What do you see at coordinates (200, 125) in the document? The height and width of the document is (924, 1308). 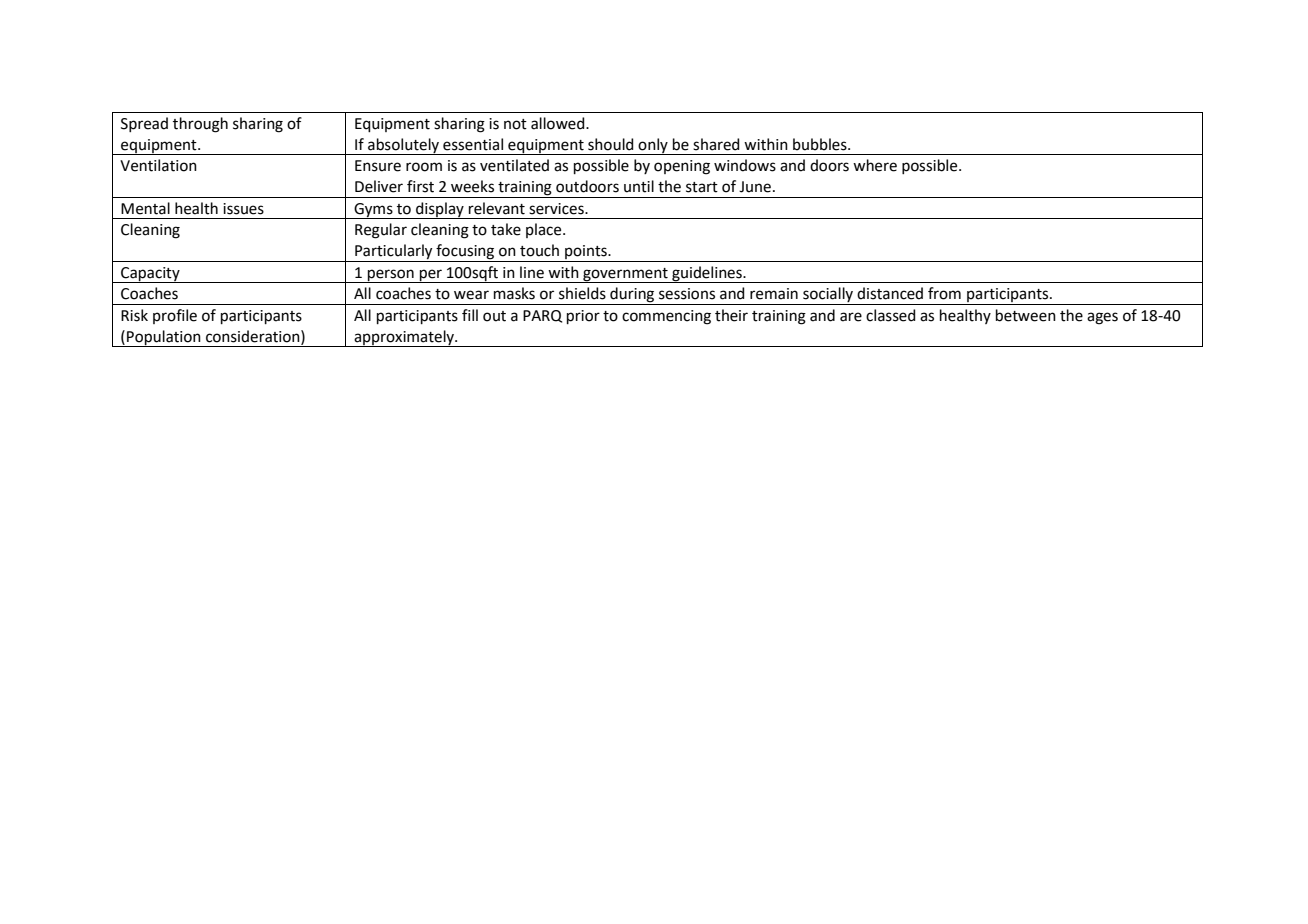 I see `through` at bounding box center [200, 125].
